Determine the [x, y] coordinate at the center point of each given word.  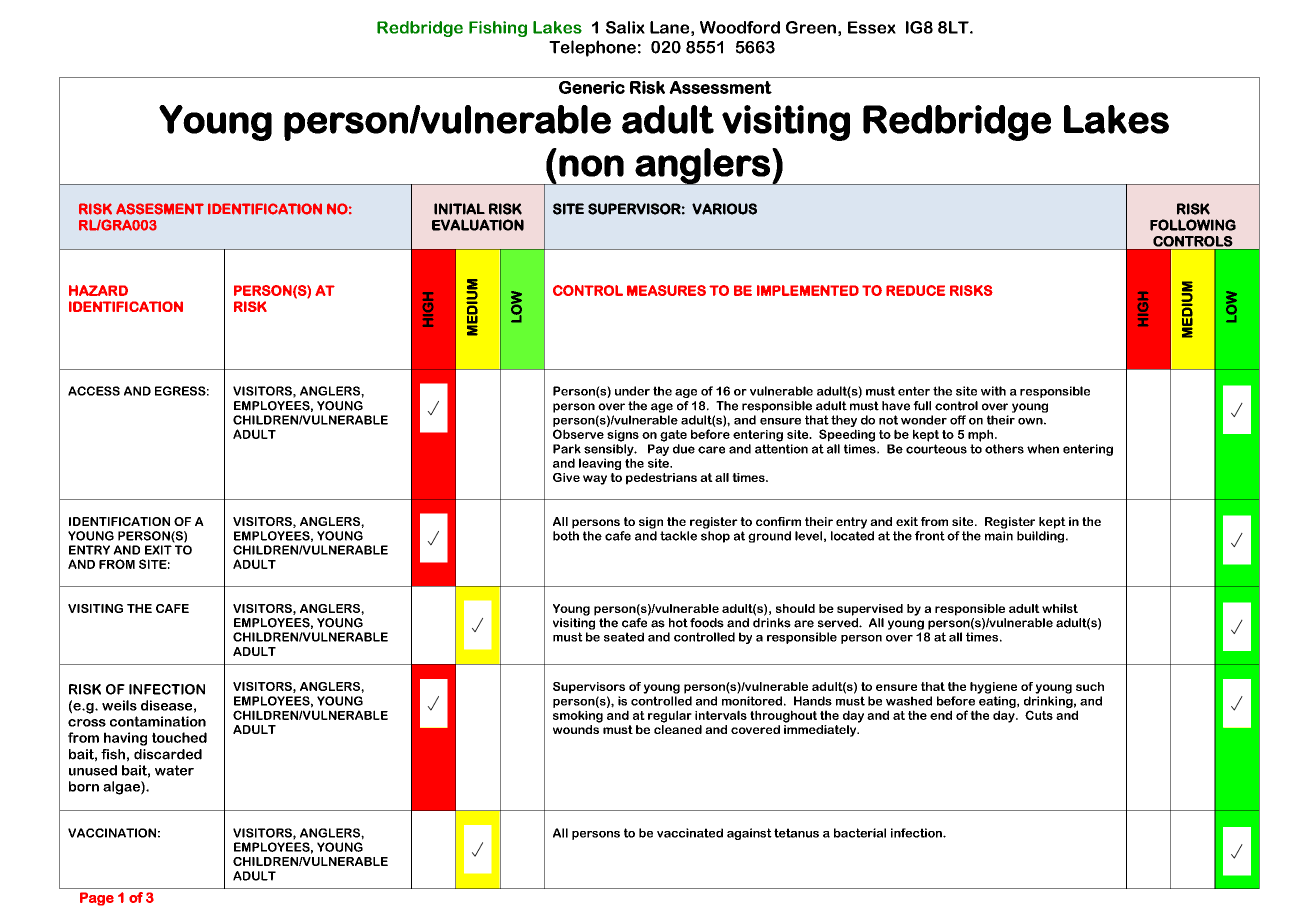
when [1043, 449]
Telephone [592, 48]
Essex [872, 27]
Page [97, 899]
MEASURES [666, 290]
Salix [625, 27]
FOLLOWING [1193, 225]
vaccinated [690, 833]
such [1090, 686]
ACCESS [94, 391]
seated [624, 637]
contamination [158, 721]
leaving [600, 464]
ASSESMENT [160, 209]
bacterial [860, 833]
